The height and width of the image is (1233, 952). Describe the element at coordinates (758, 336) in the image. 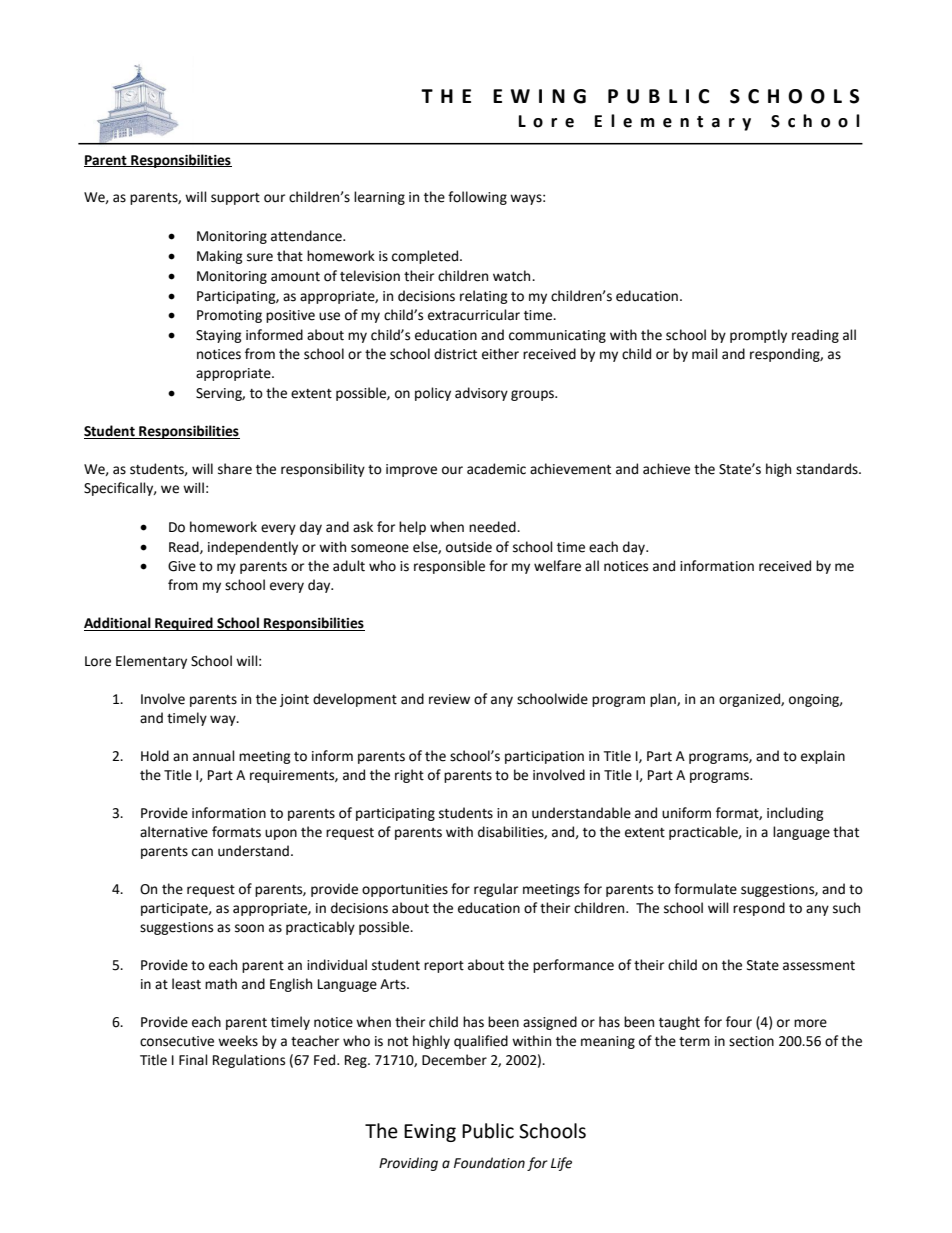

I see `promptly` at that location.
